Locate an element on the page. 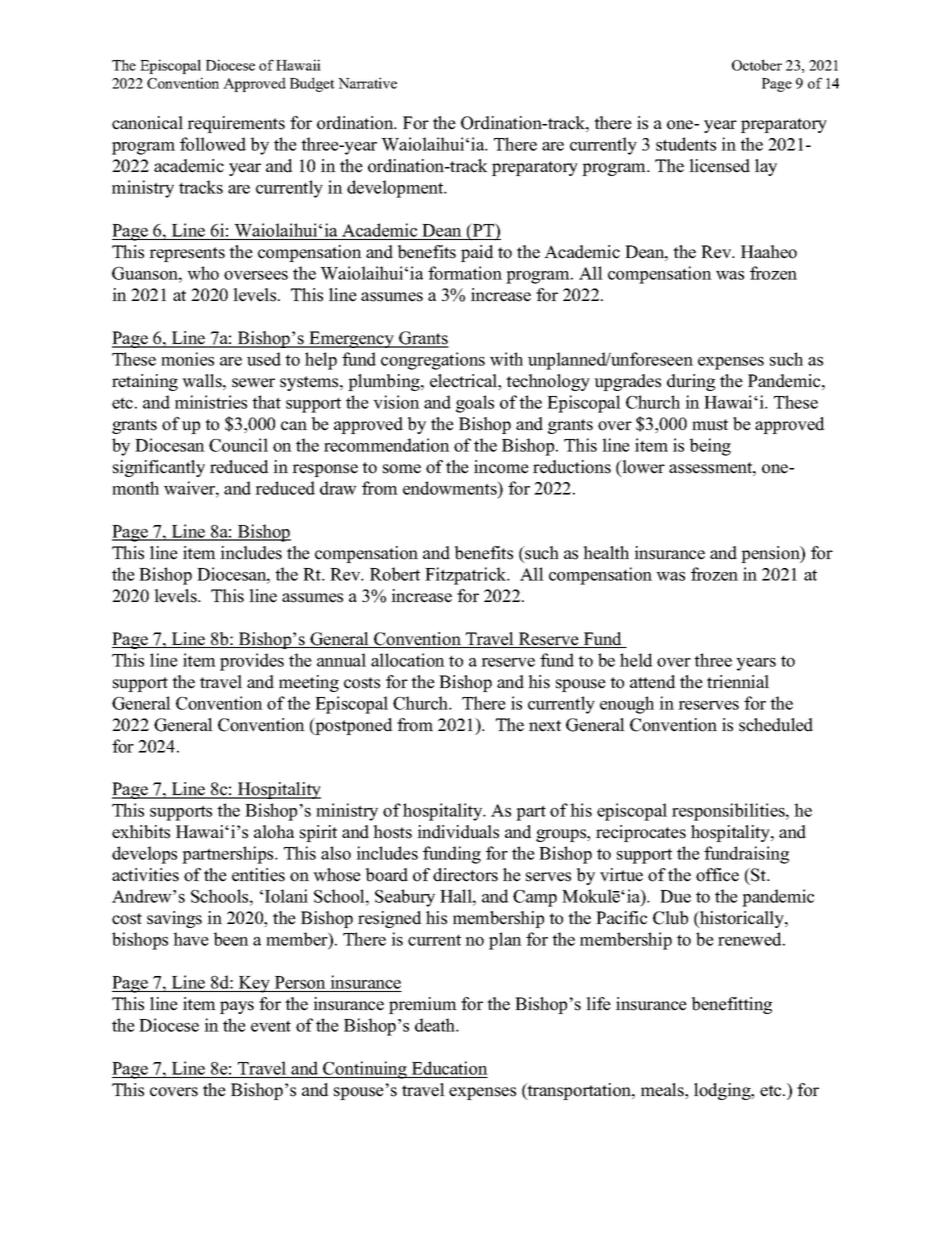 The width and height of the image is (952, 1233). Narrative is located at coordinates (367, 83).
